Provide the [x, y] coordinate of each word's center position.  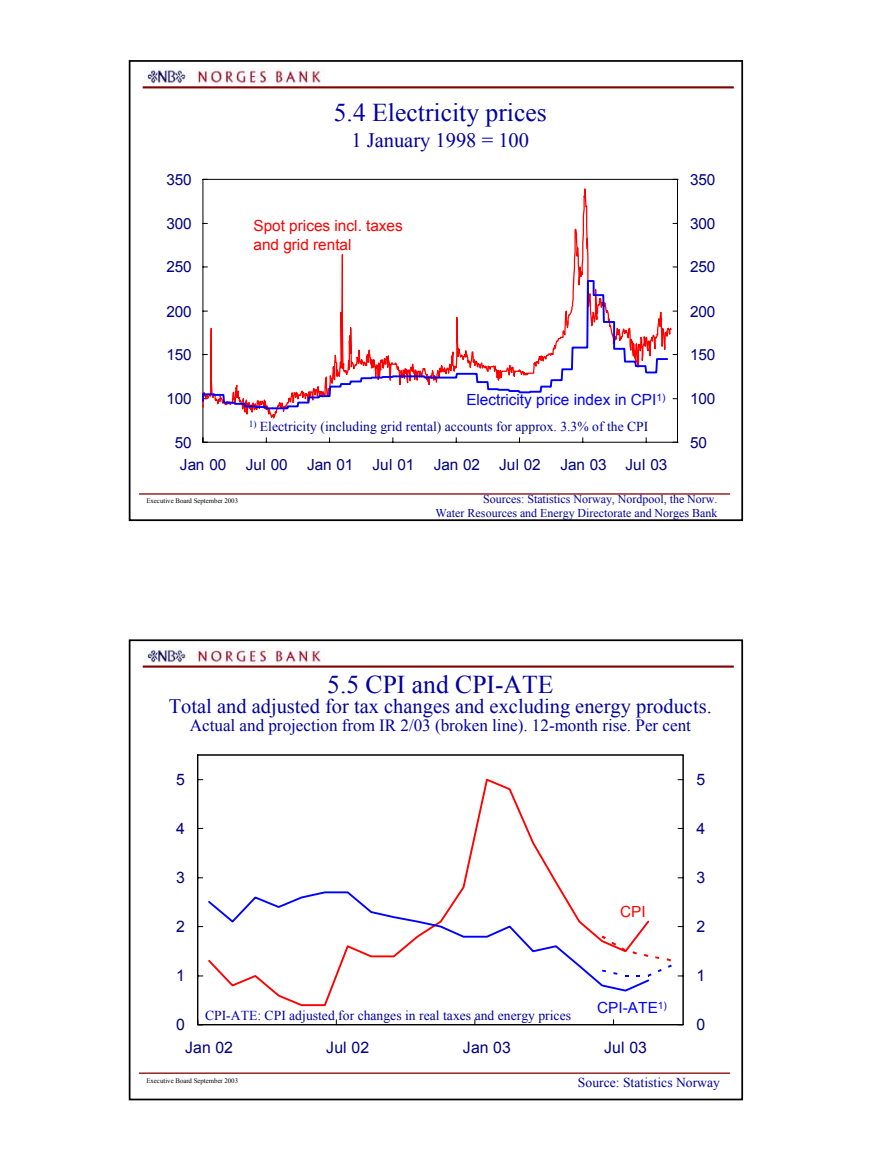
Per [647, 724]
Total [190, 706]
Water [450, 514]
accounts [468, 427]
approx [535, 429]
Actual [212, 725]
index [592, 399]
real [429, 1015]
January [398, 142]
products [671, 709]
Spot [269, 227]
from [358, 725]
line [506, 725]
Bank [705, 514]
